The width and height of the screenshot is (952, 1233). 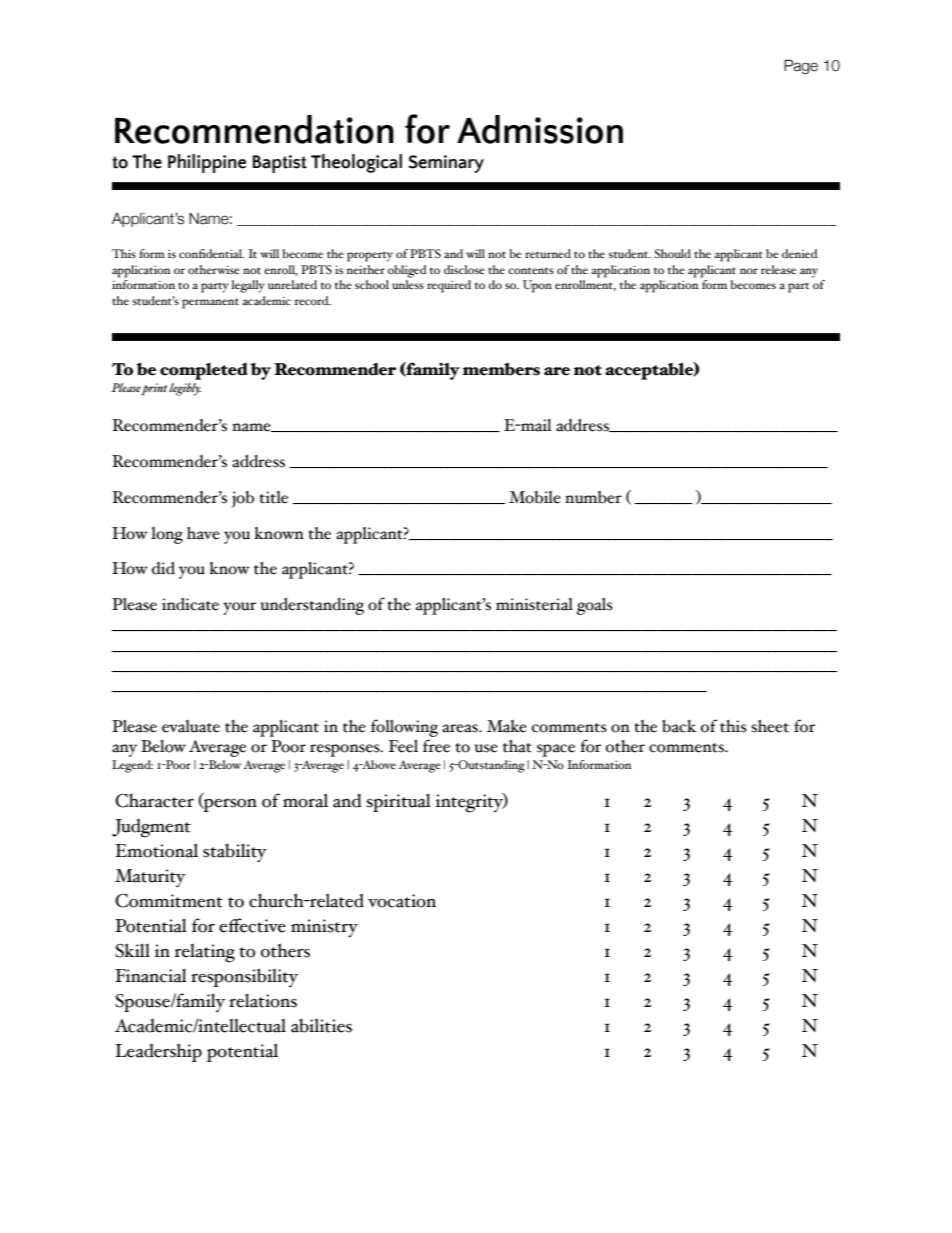 What do you see at coordinates (203, 533) in the screenshot?
I see `have` at bounding box center [203, 533].
